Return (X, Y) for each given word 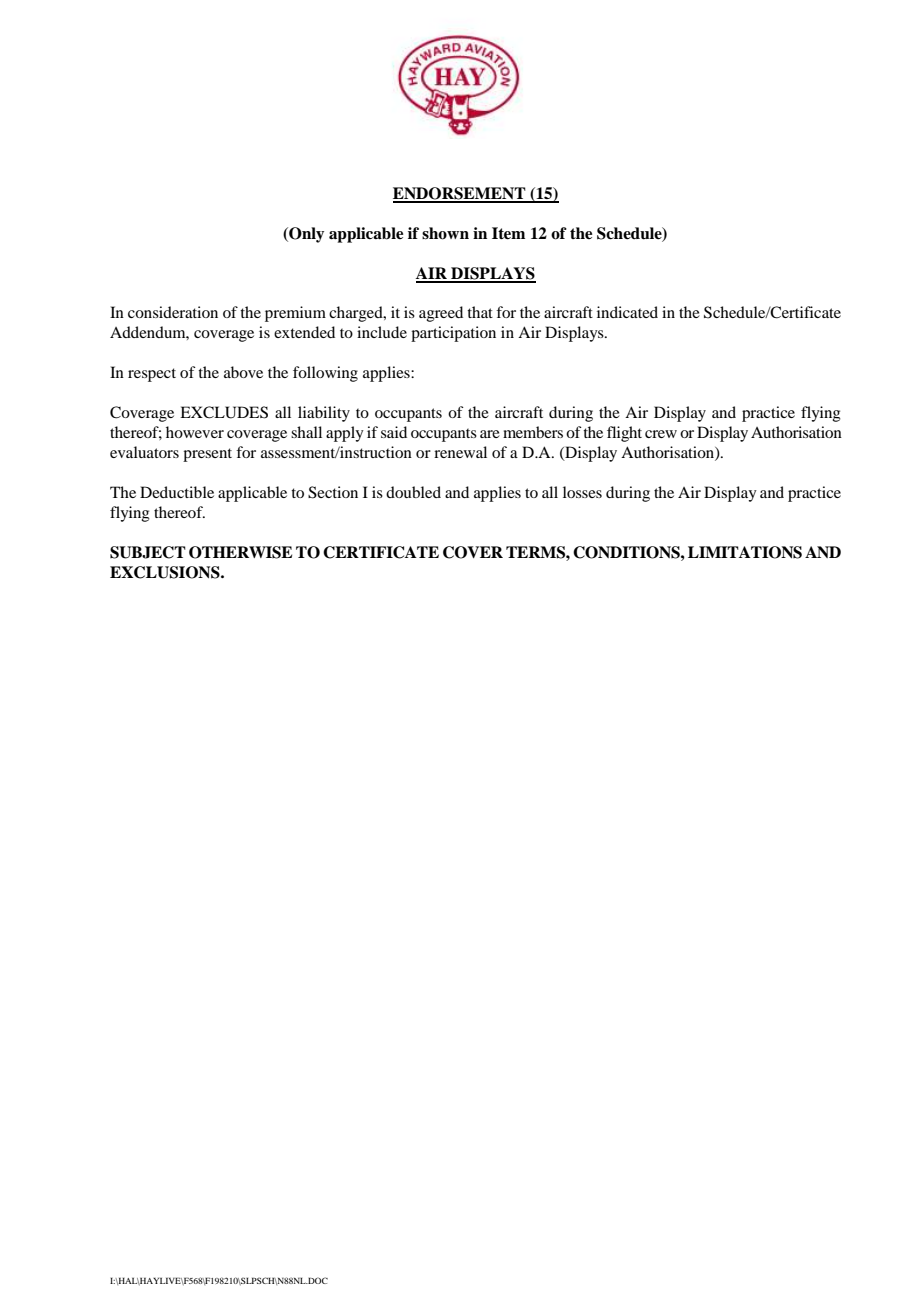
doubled (413, 492)
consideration (173, 312)
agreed (441, 314)
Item (508, 233)
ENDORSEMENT (460, 194)
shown (445, 233)
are (490, 434)
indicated (627, 312)
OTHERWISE (240, 552)
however (195, 432)
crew (661, 434)
